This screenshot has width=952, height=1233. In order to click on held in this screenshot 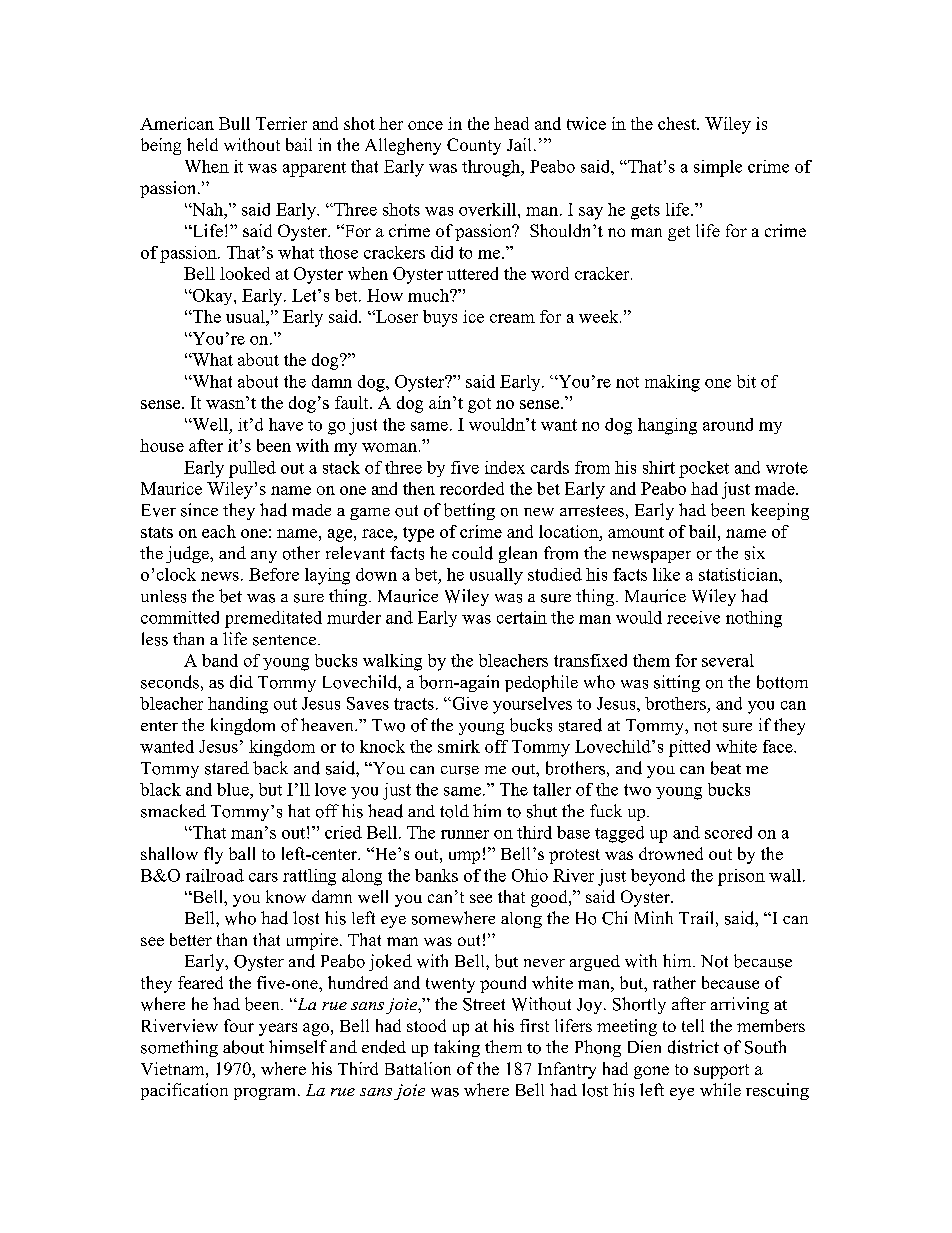, I will do `click(202, 144)`.
